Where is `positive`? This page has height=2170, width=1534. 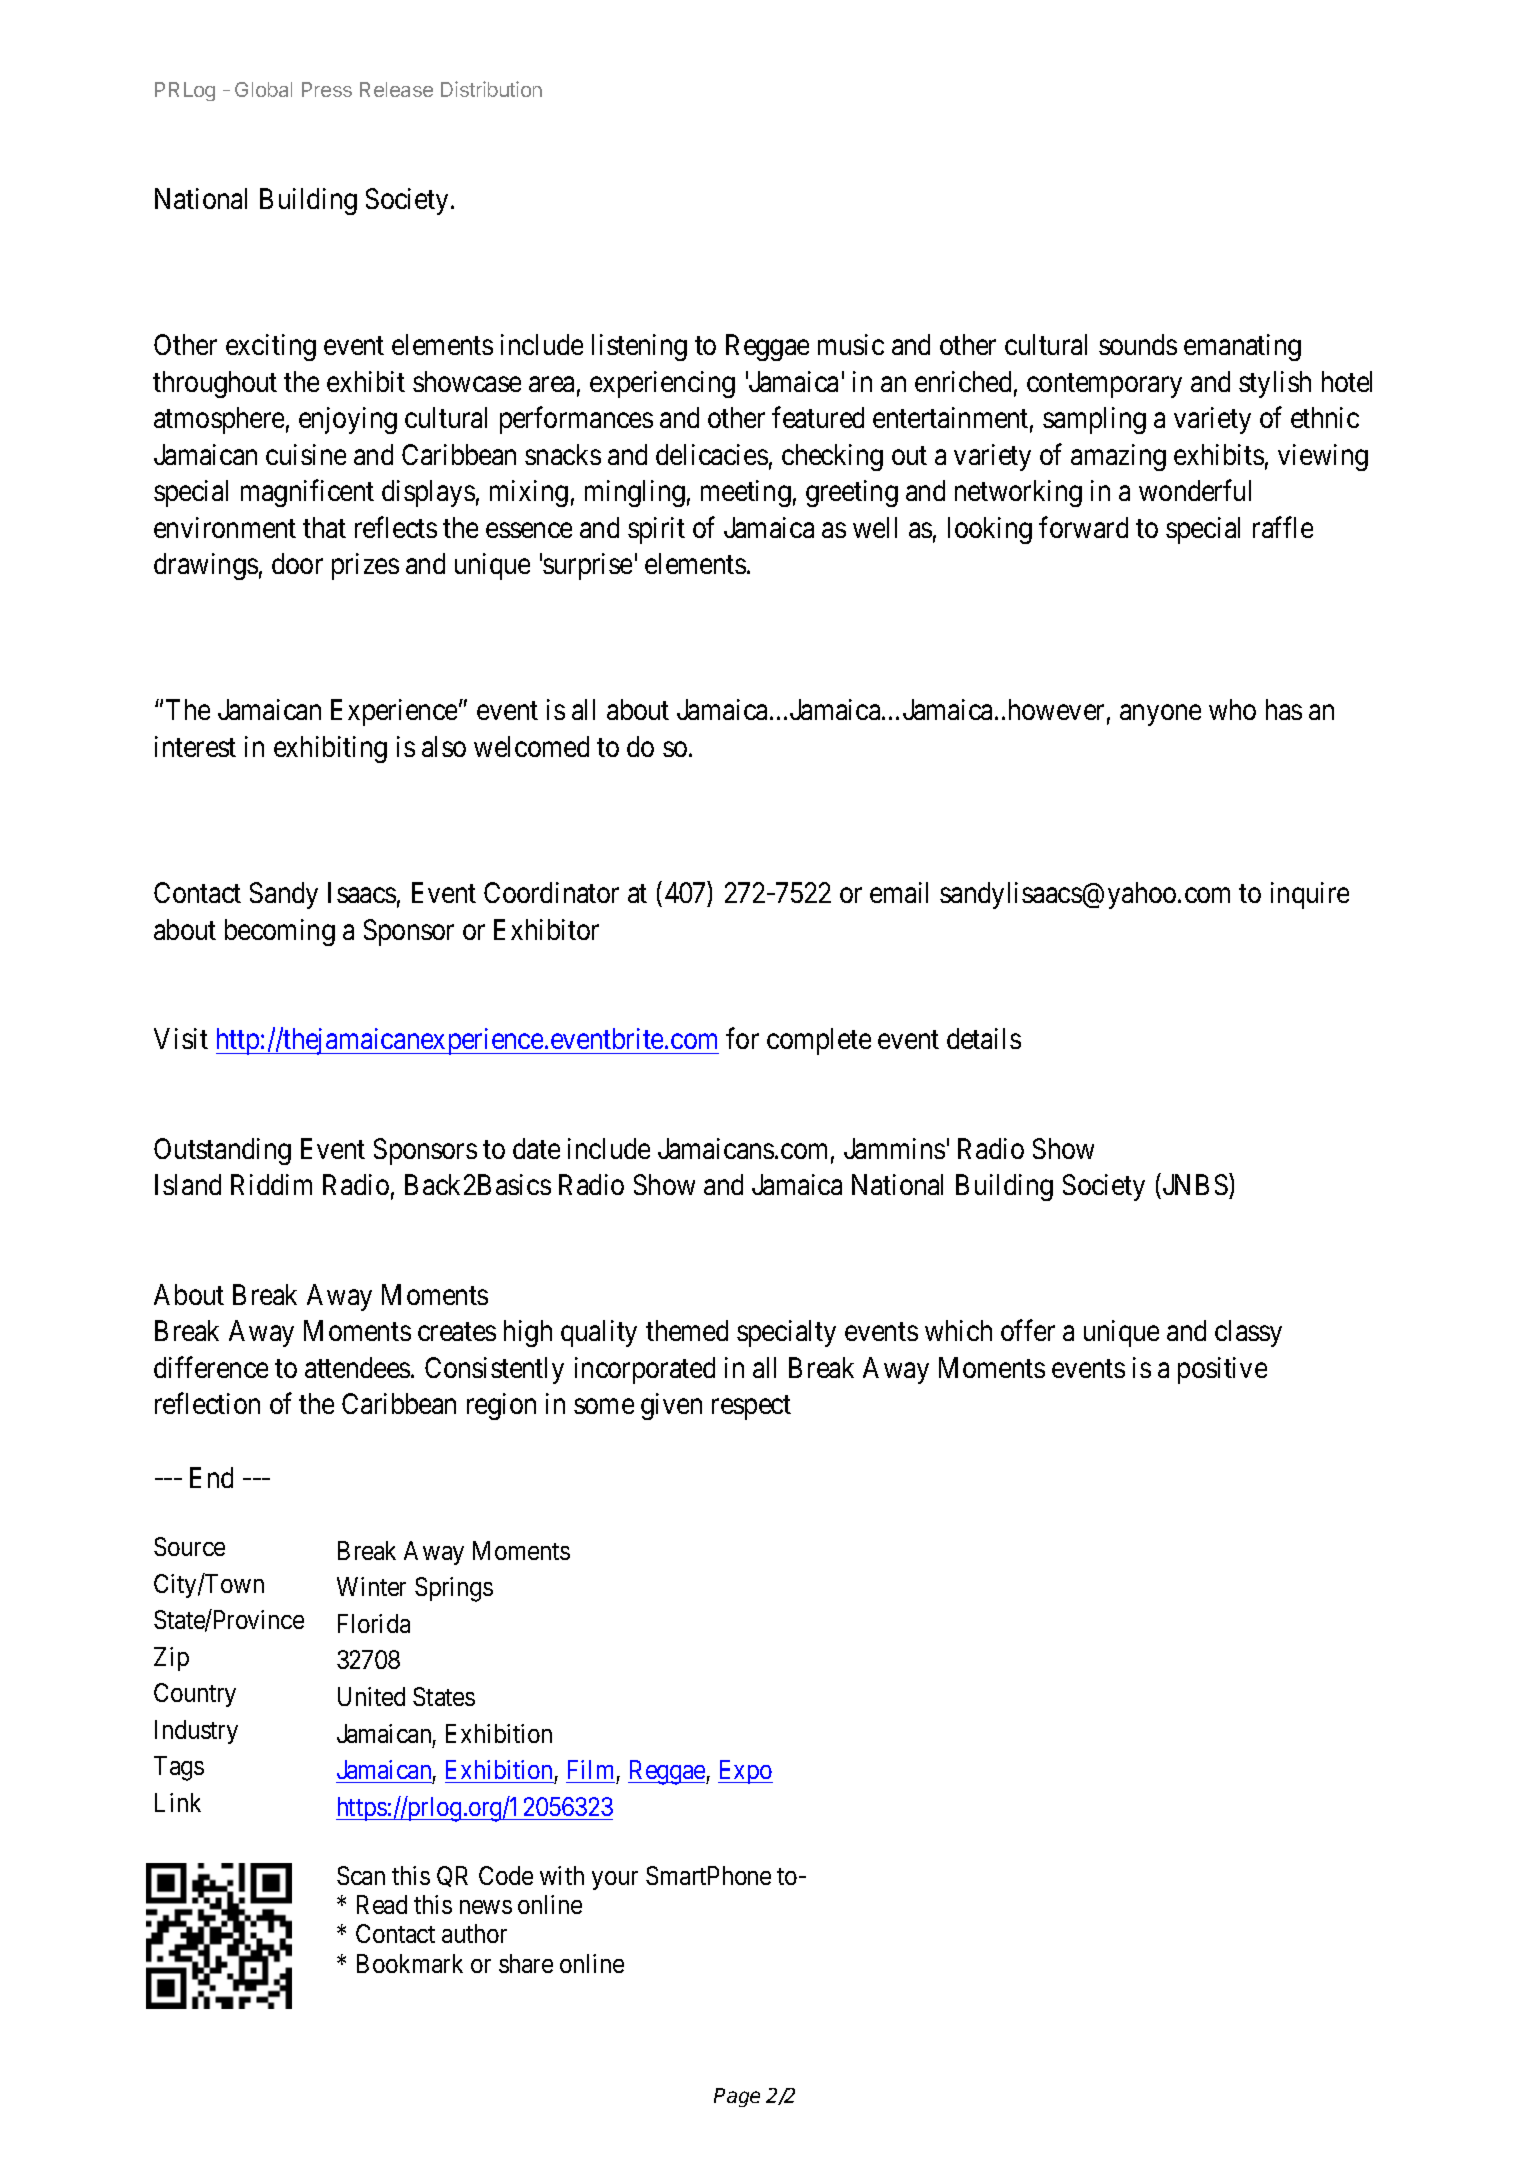 positive is located at coordinates (1222, 1370).
